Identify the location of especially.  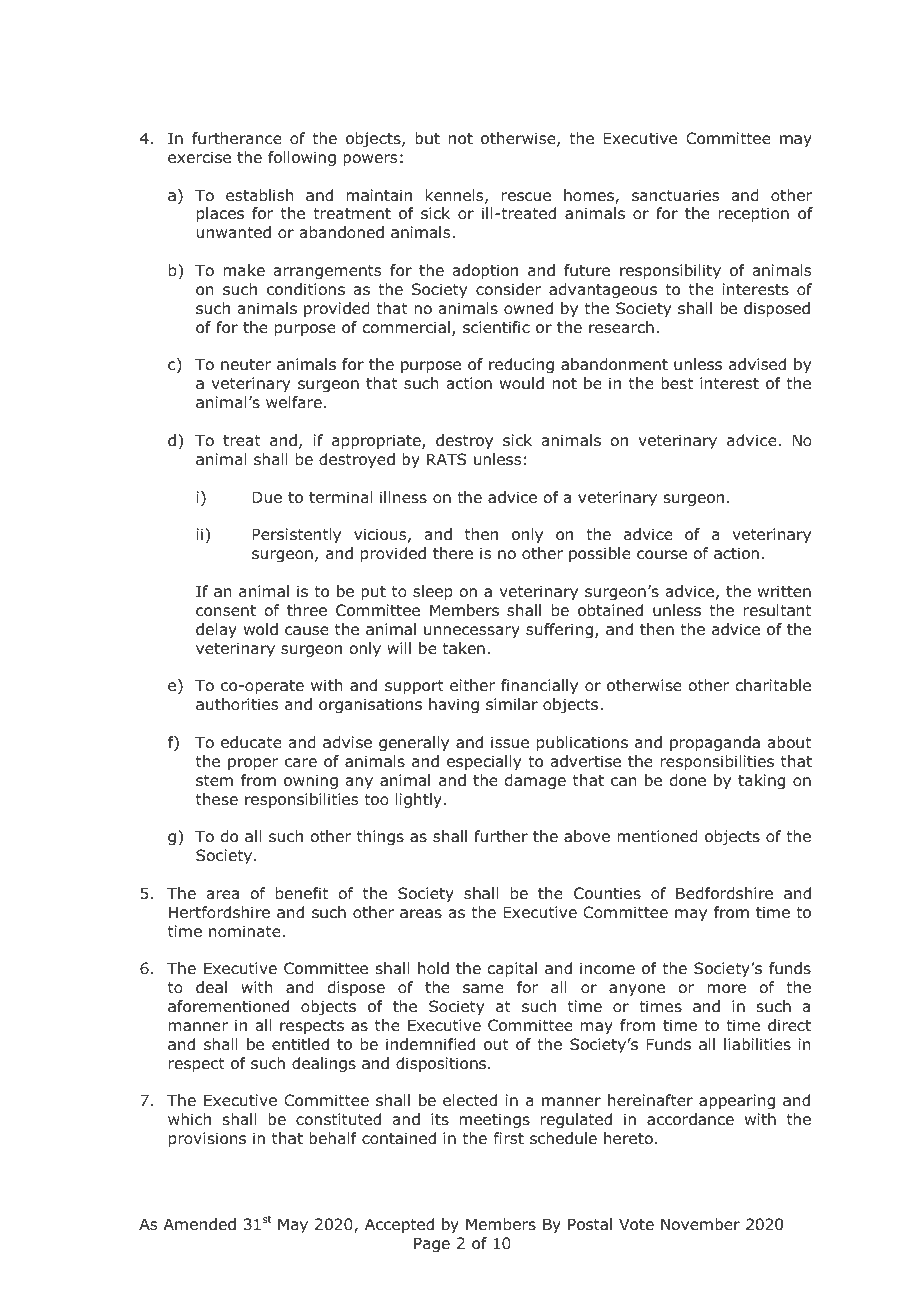
(484, 762).
